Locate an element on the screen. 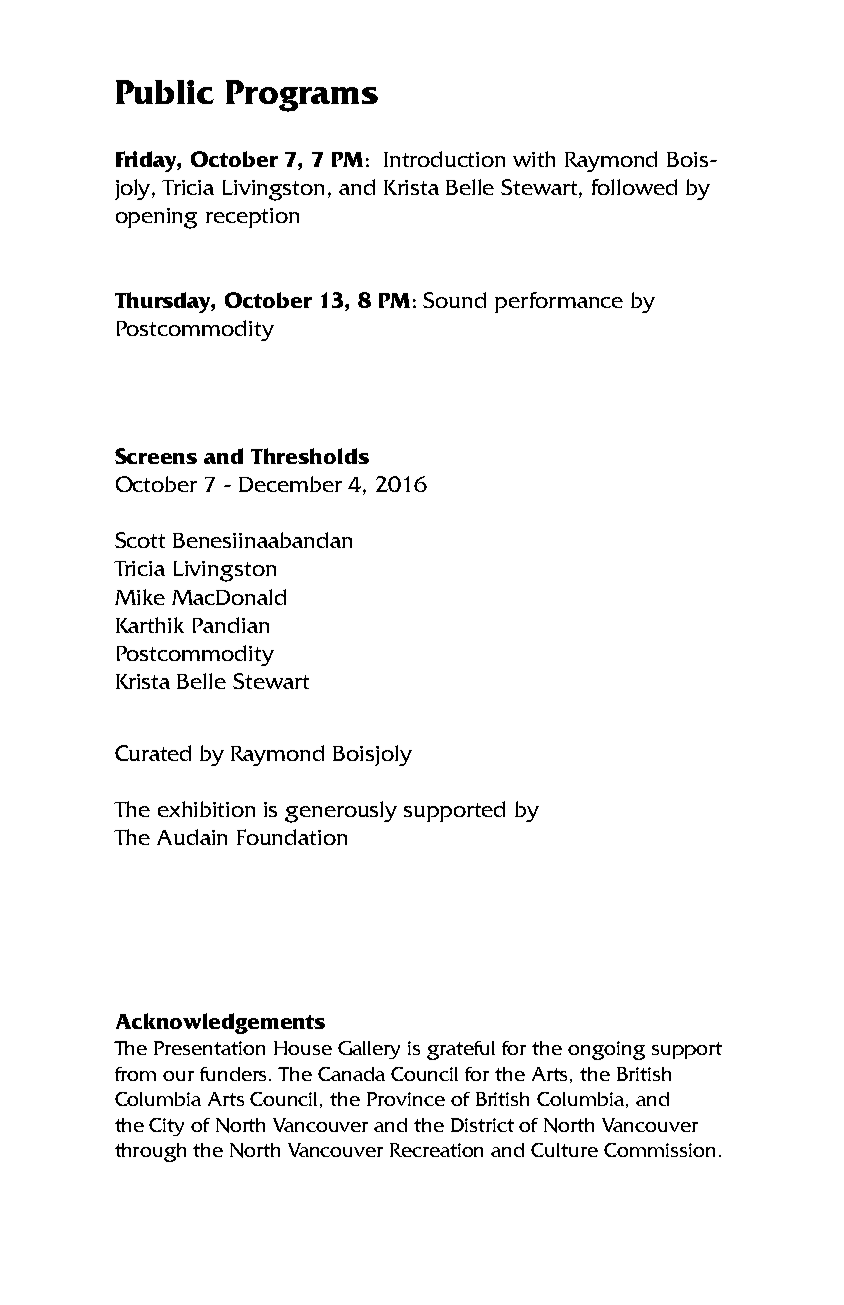  Province is located at coordinates (406, 1099).
